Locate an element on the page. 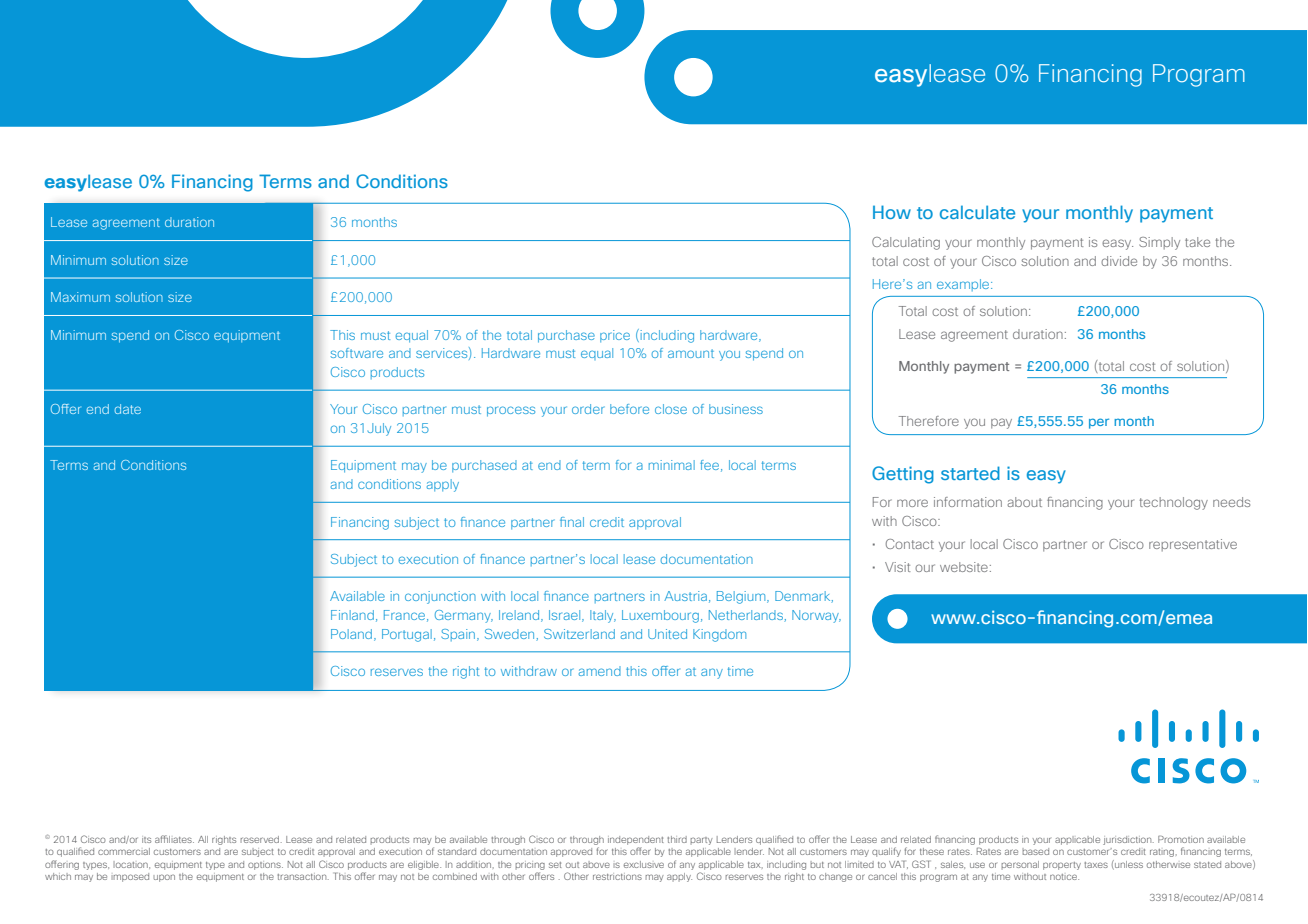 The height and width of the page is (924, 1308). Norway is located at coordinates (816, 616).
